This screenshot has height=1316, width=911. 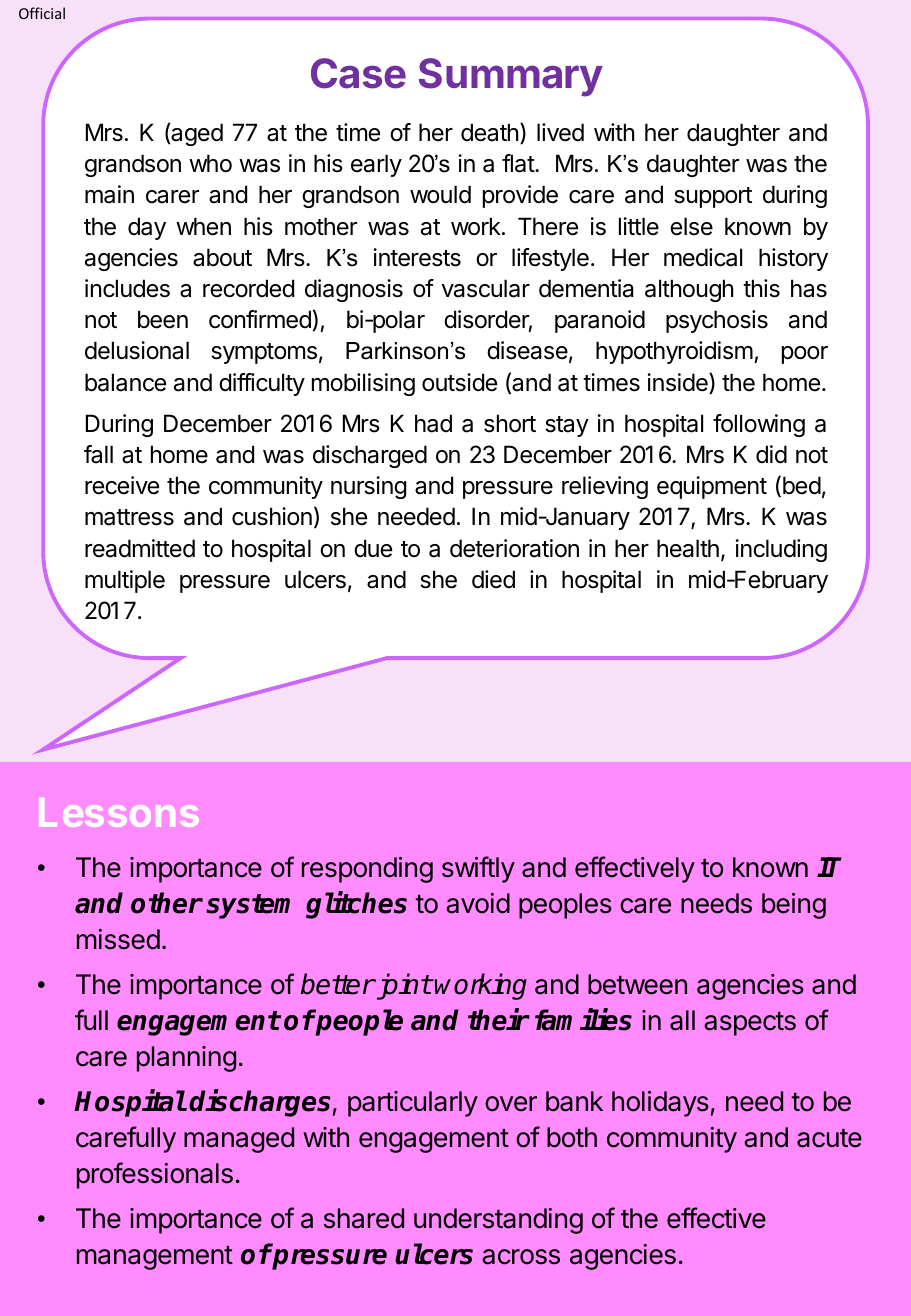 What do you see at coordinates (498, 1221) in the screenshot?
I see `understanding` at bounding box center [498, 1221].
